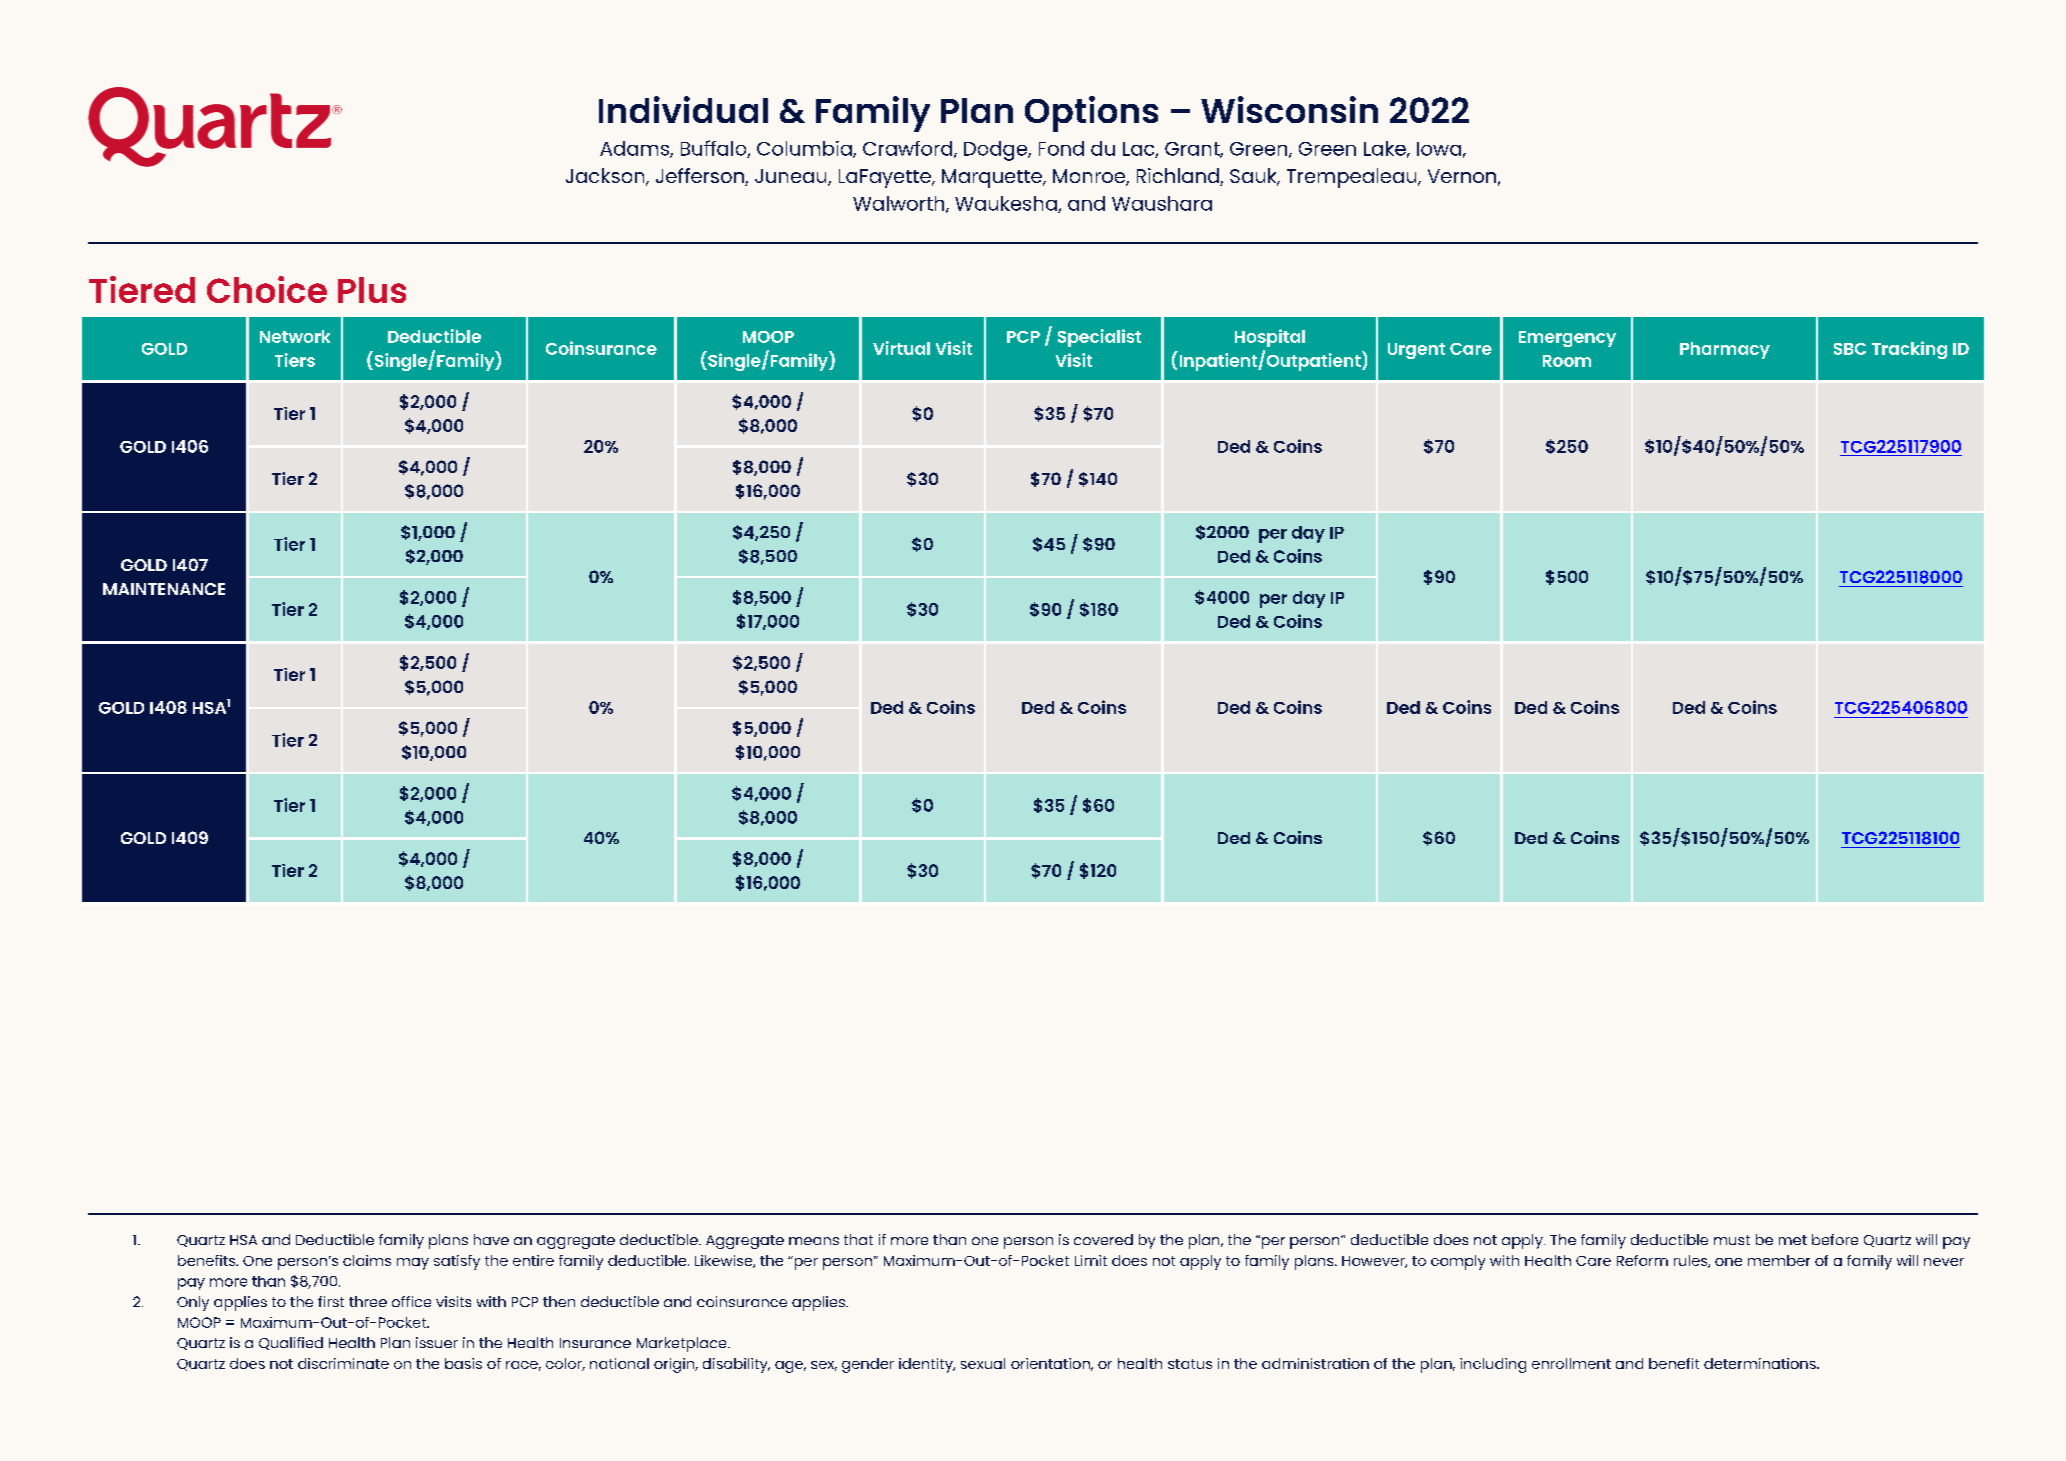 The height and width of the screenshot is (1461, 2066). What do you see at coordinates (1761, 1363) in the screenshot?
I see `determinations` at bounding box center [1761, 1363].
